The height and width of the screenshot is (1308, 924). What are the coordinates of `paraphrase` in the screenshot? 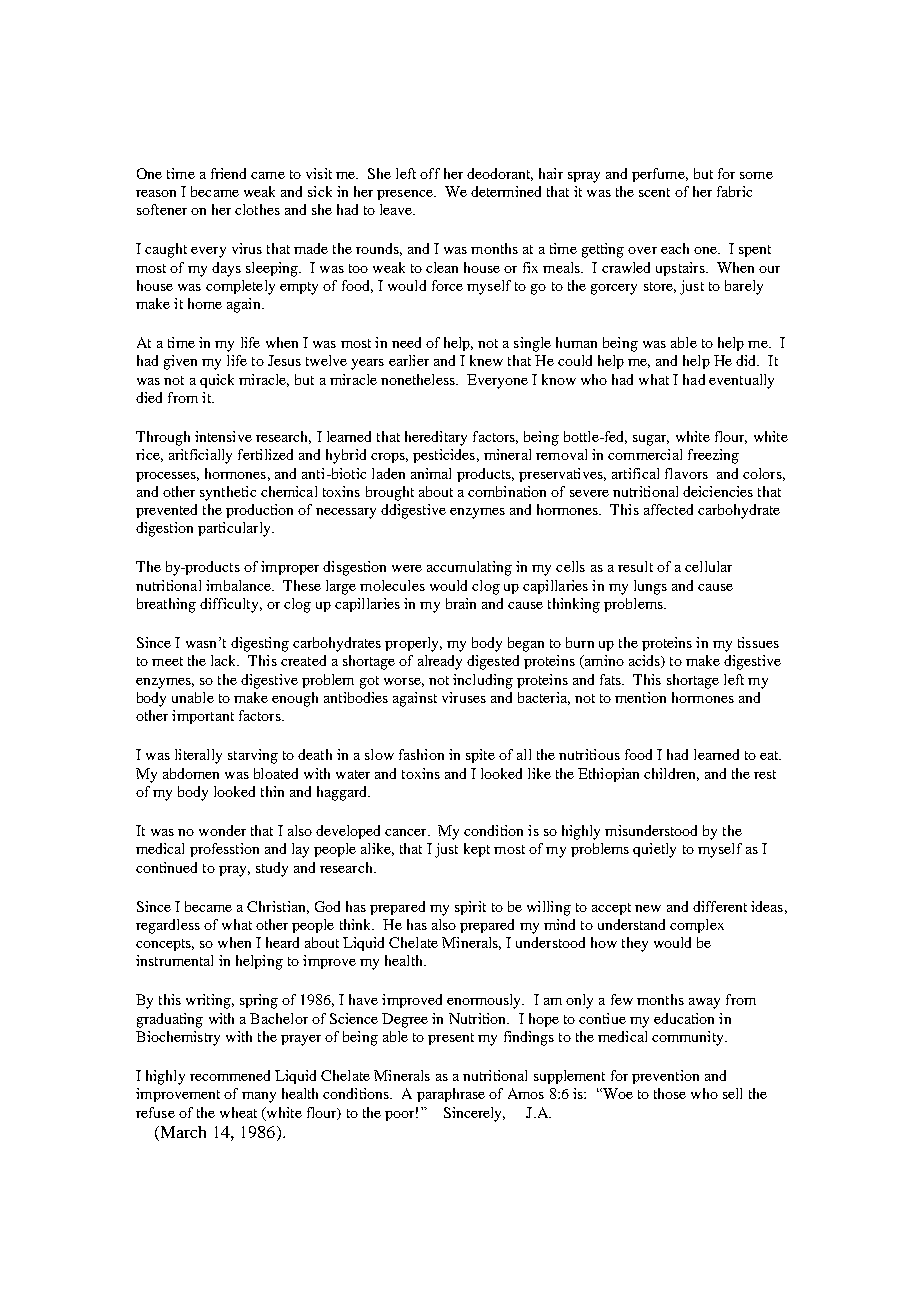 It's located at (451, 1095).
